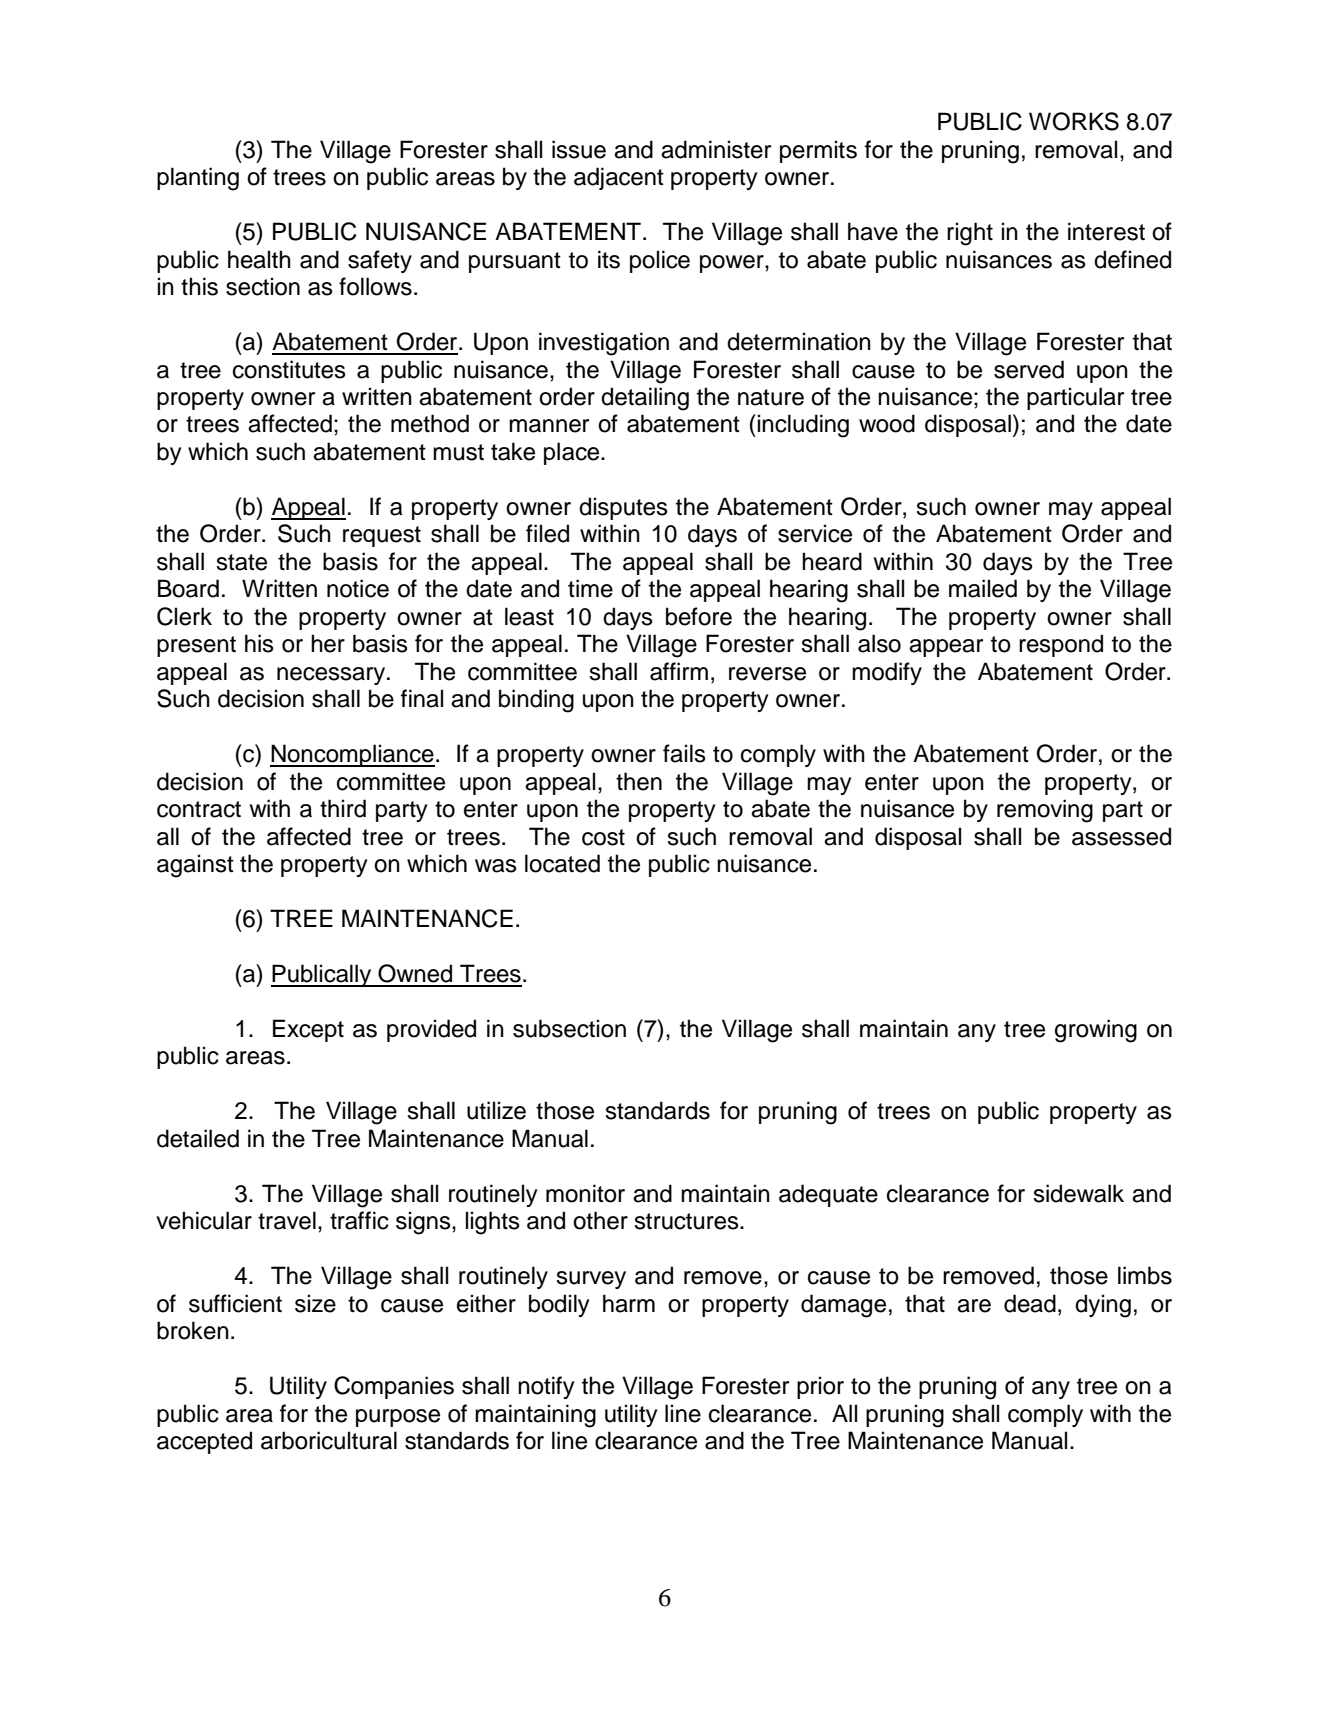  Describe the element at coordinates (1121, 836) in the page. I see `assessed` at that location.
